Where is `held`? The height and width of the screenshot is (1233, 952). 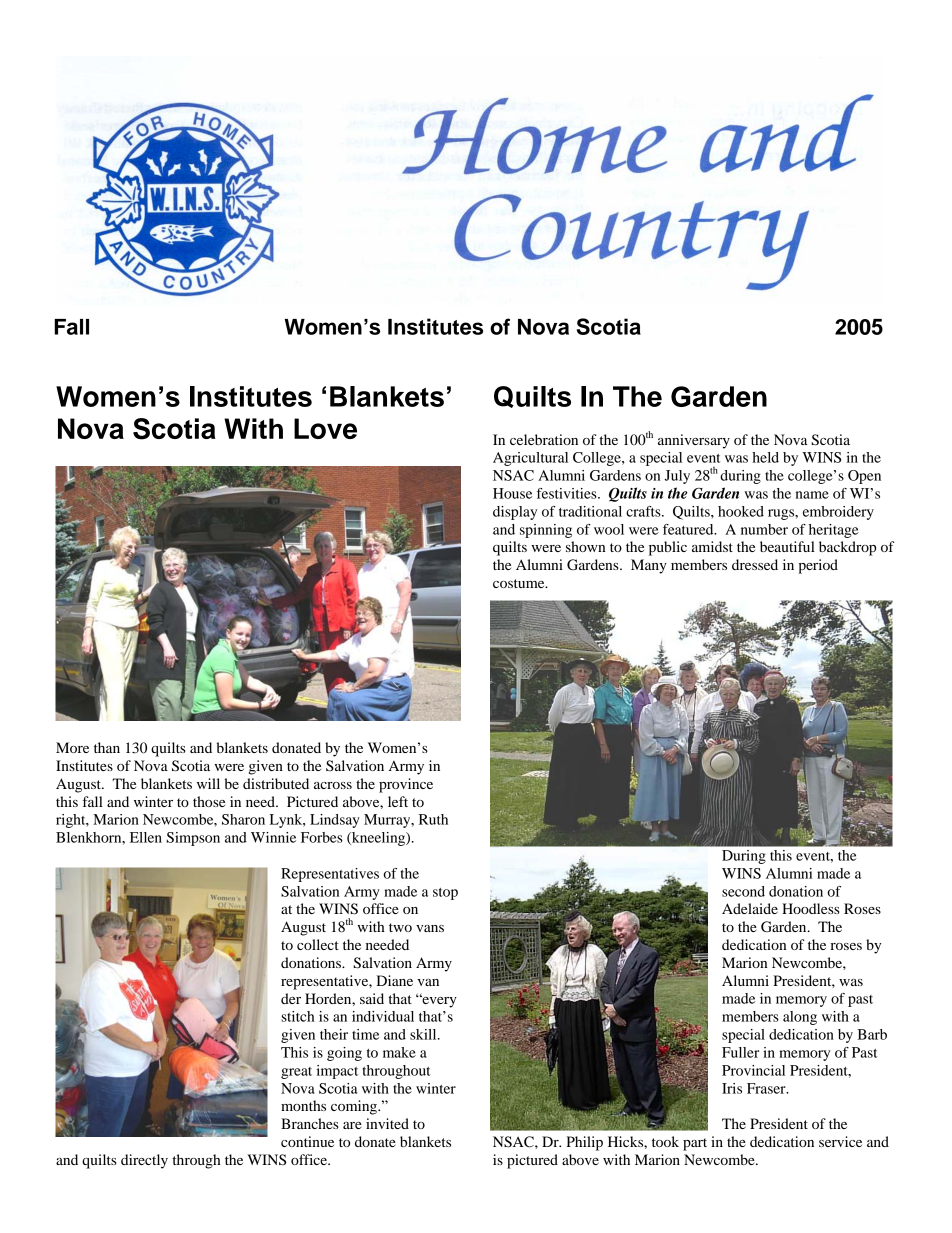 held is located at coordinates (765, 457).
